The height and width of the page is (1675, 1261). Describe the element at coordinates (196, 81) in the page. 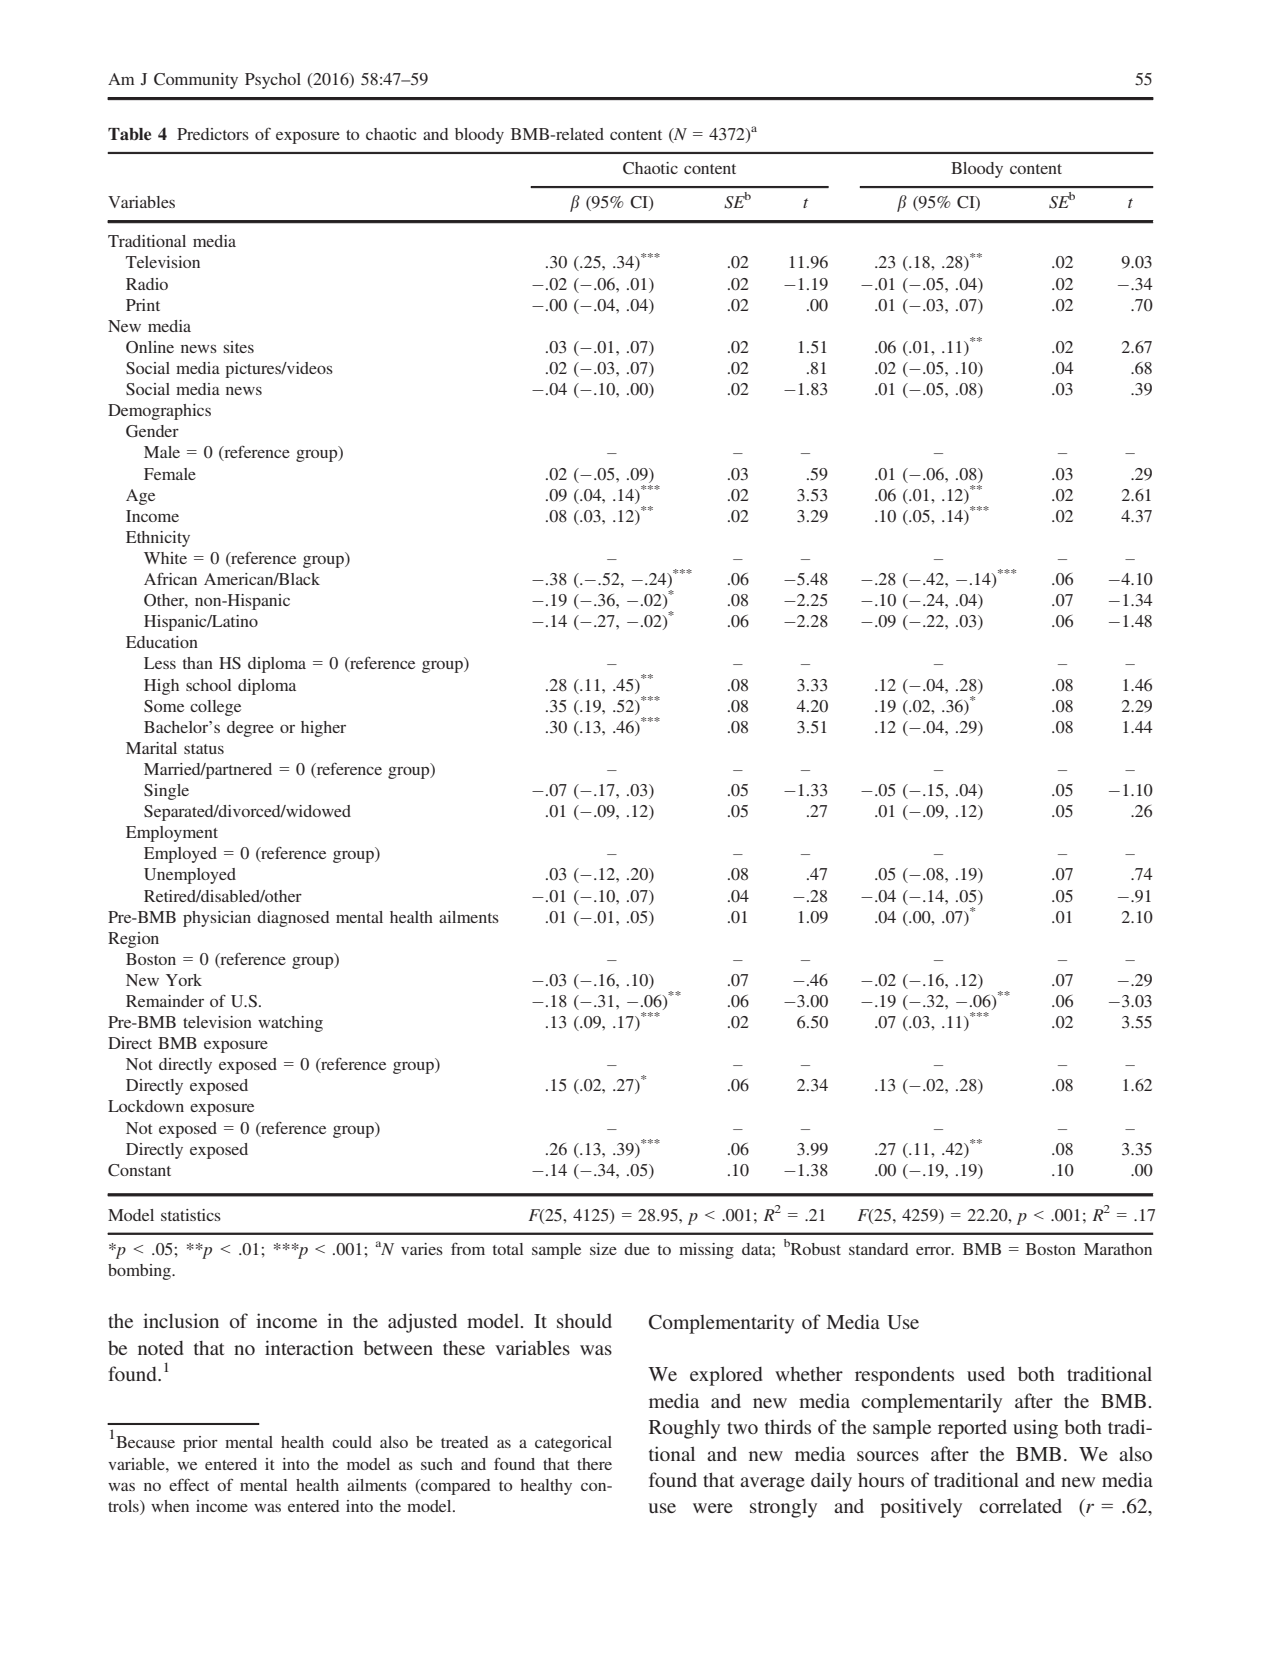

I see `Community` at that location.
